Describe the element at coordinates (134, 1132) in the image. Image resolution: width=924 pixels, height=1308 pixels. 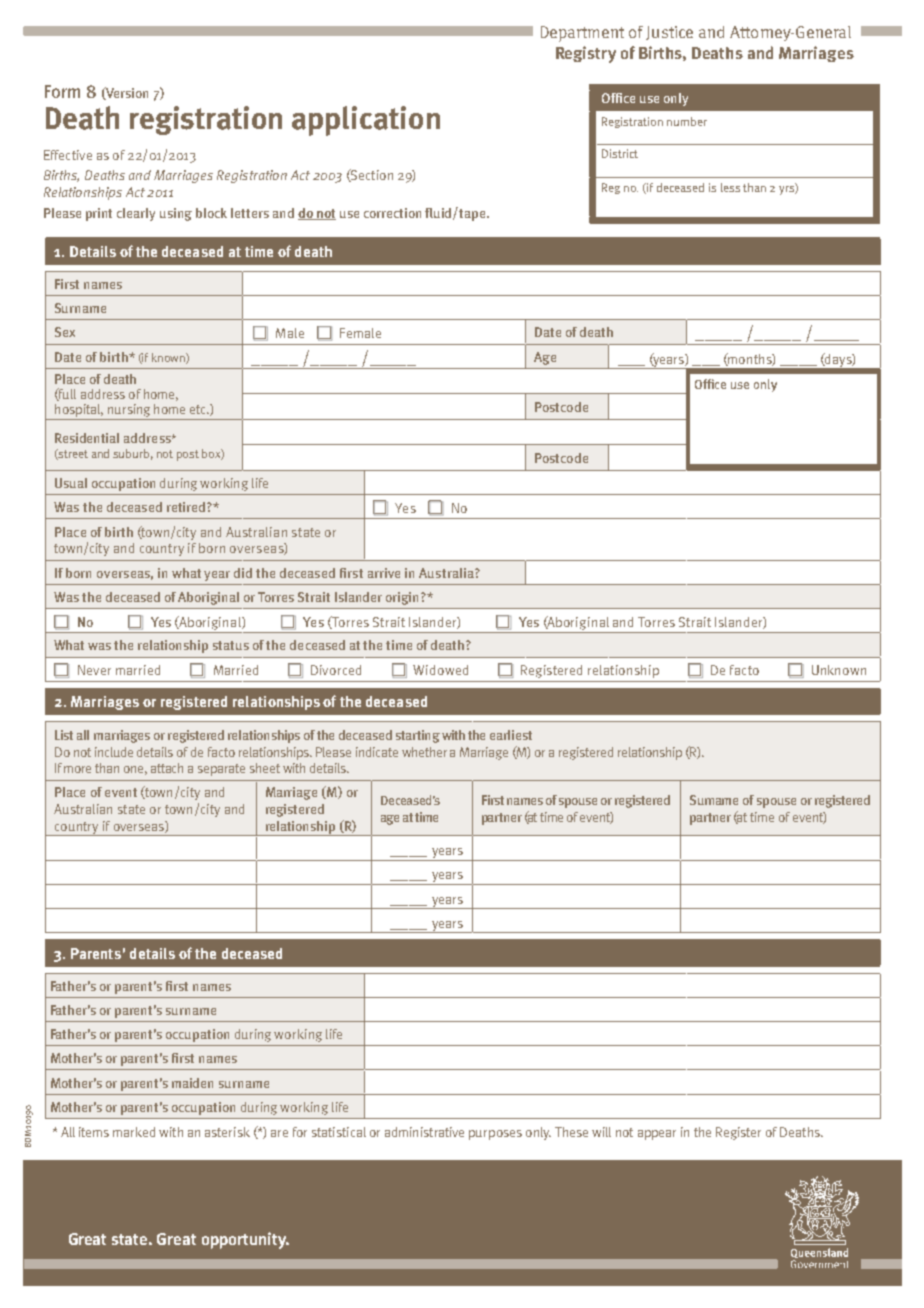
I see `marked` at that location.
